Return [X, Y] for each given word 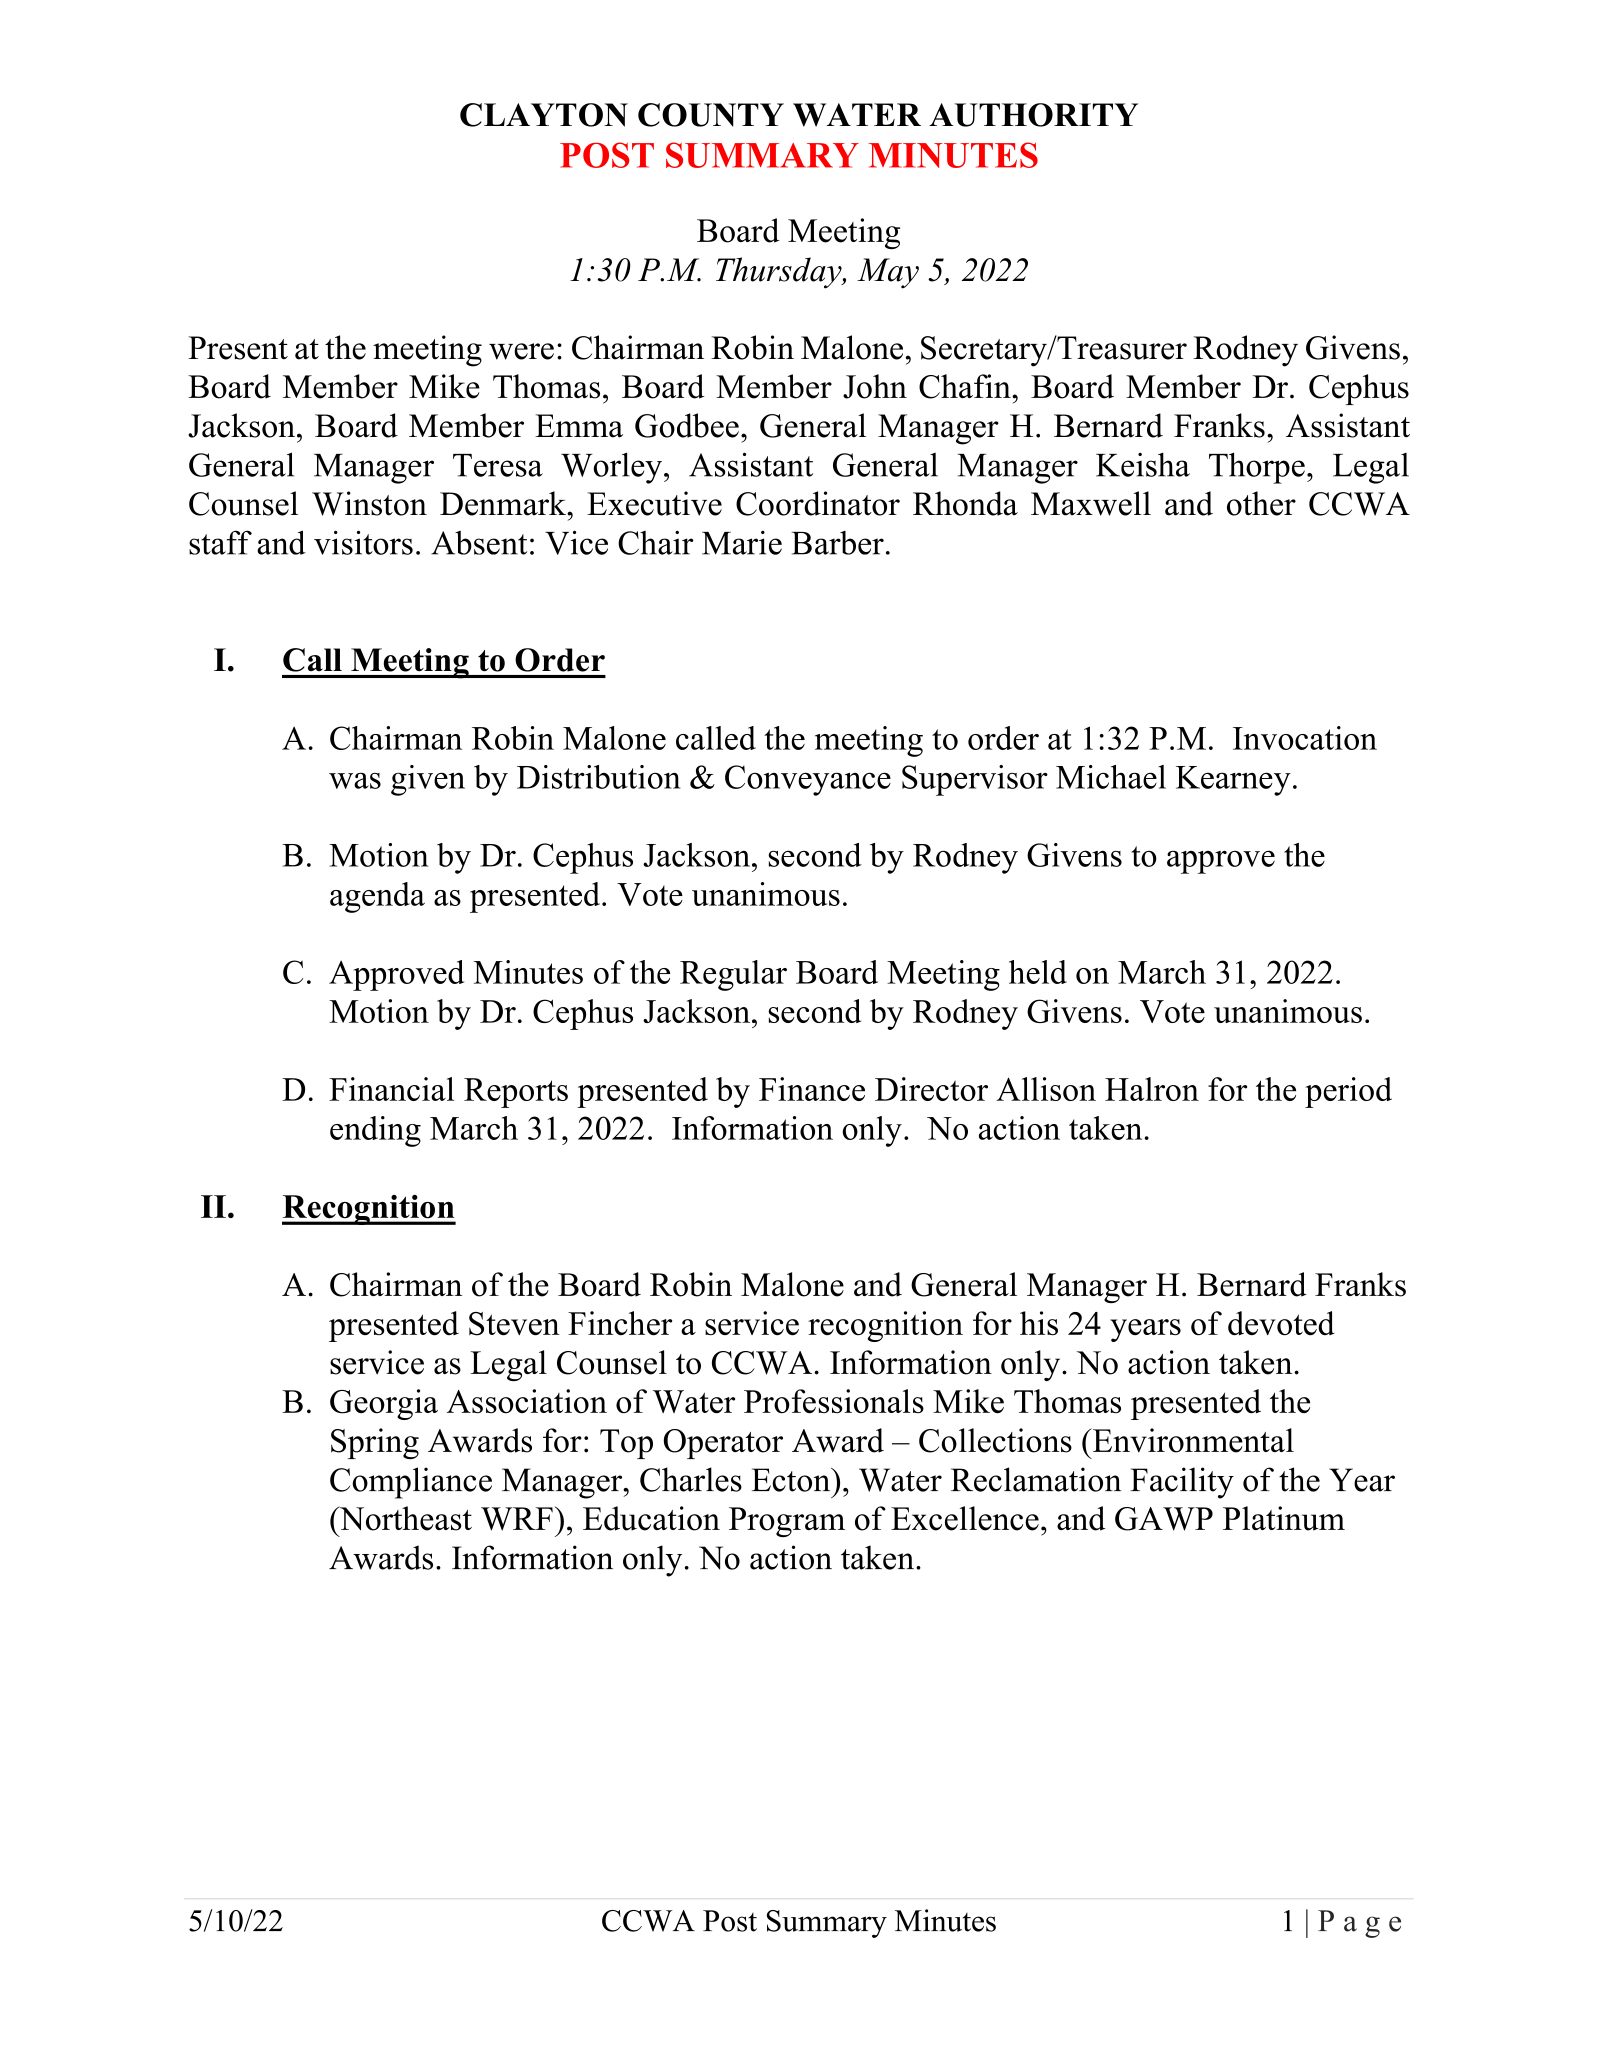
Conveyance [808, 780]
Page [1359, 1924]
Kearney [1233, 781]
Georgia [384, 1404]
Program [787, 1522]
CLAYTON [544, 115]
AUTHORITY [1033, 115]
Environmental [1192, 1440]
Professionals [834, 1401]
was [355, 781]
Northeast [404, 1518]
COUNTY [711, 115]
